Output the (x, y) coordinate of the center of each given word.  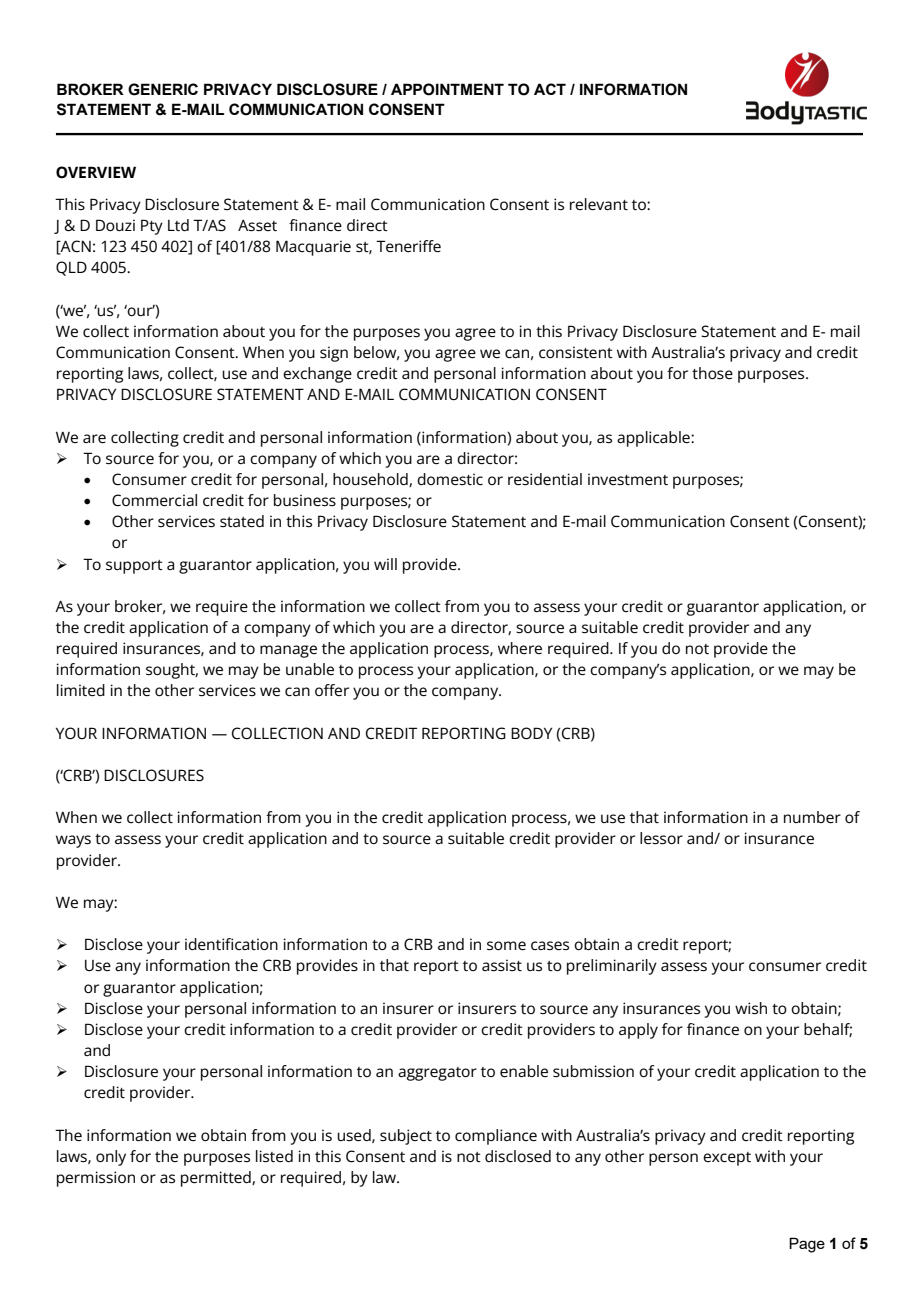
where (520, 648)
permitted (217, 1179)
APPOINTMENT (447, 89)
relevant (599, 204)
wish (751, 1008)
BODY (531, 733)
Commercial (154, 500)
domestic (450, 479)
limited (81, 690)
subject (406, 1137)
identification (231, 944)
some (506, 946)
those (712, 373)
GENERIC (163, 89)
